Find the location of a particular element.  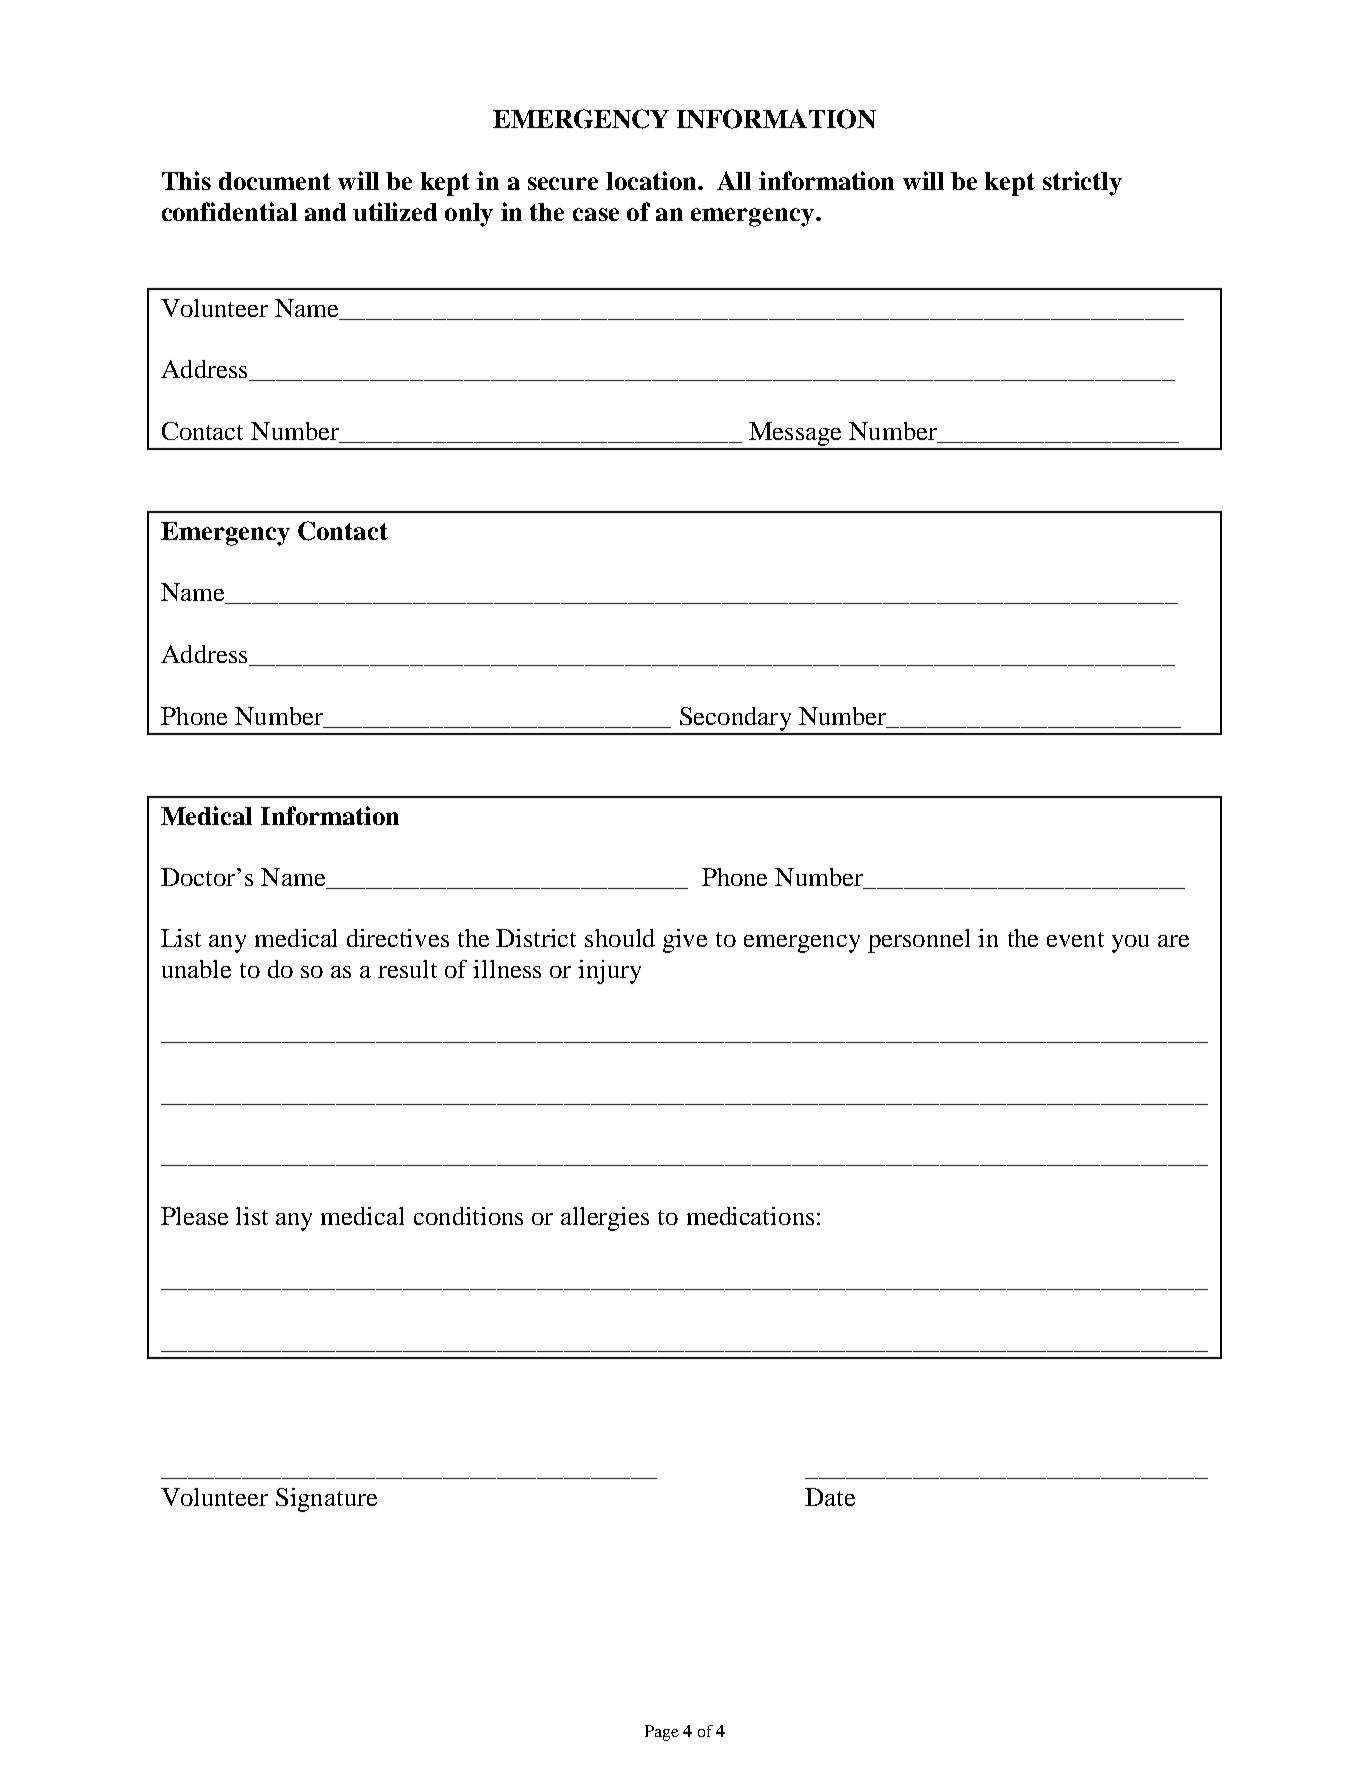

case is located at coordinates (596, 214).
